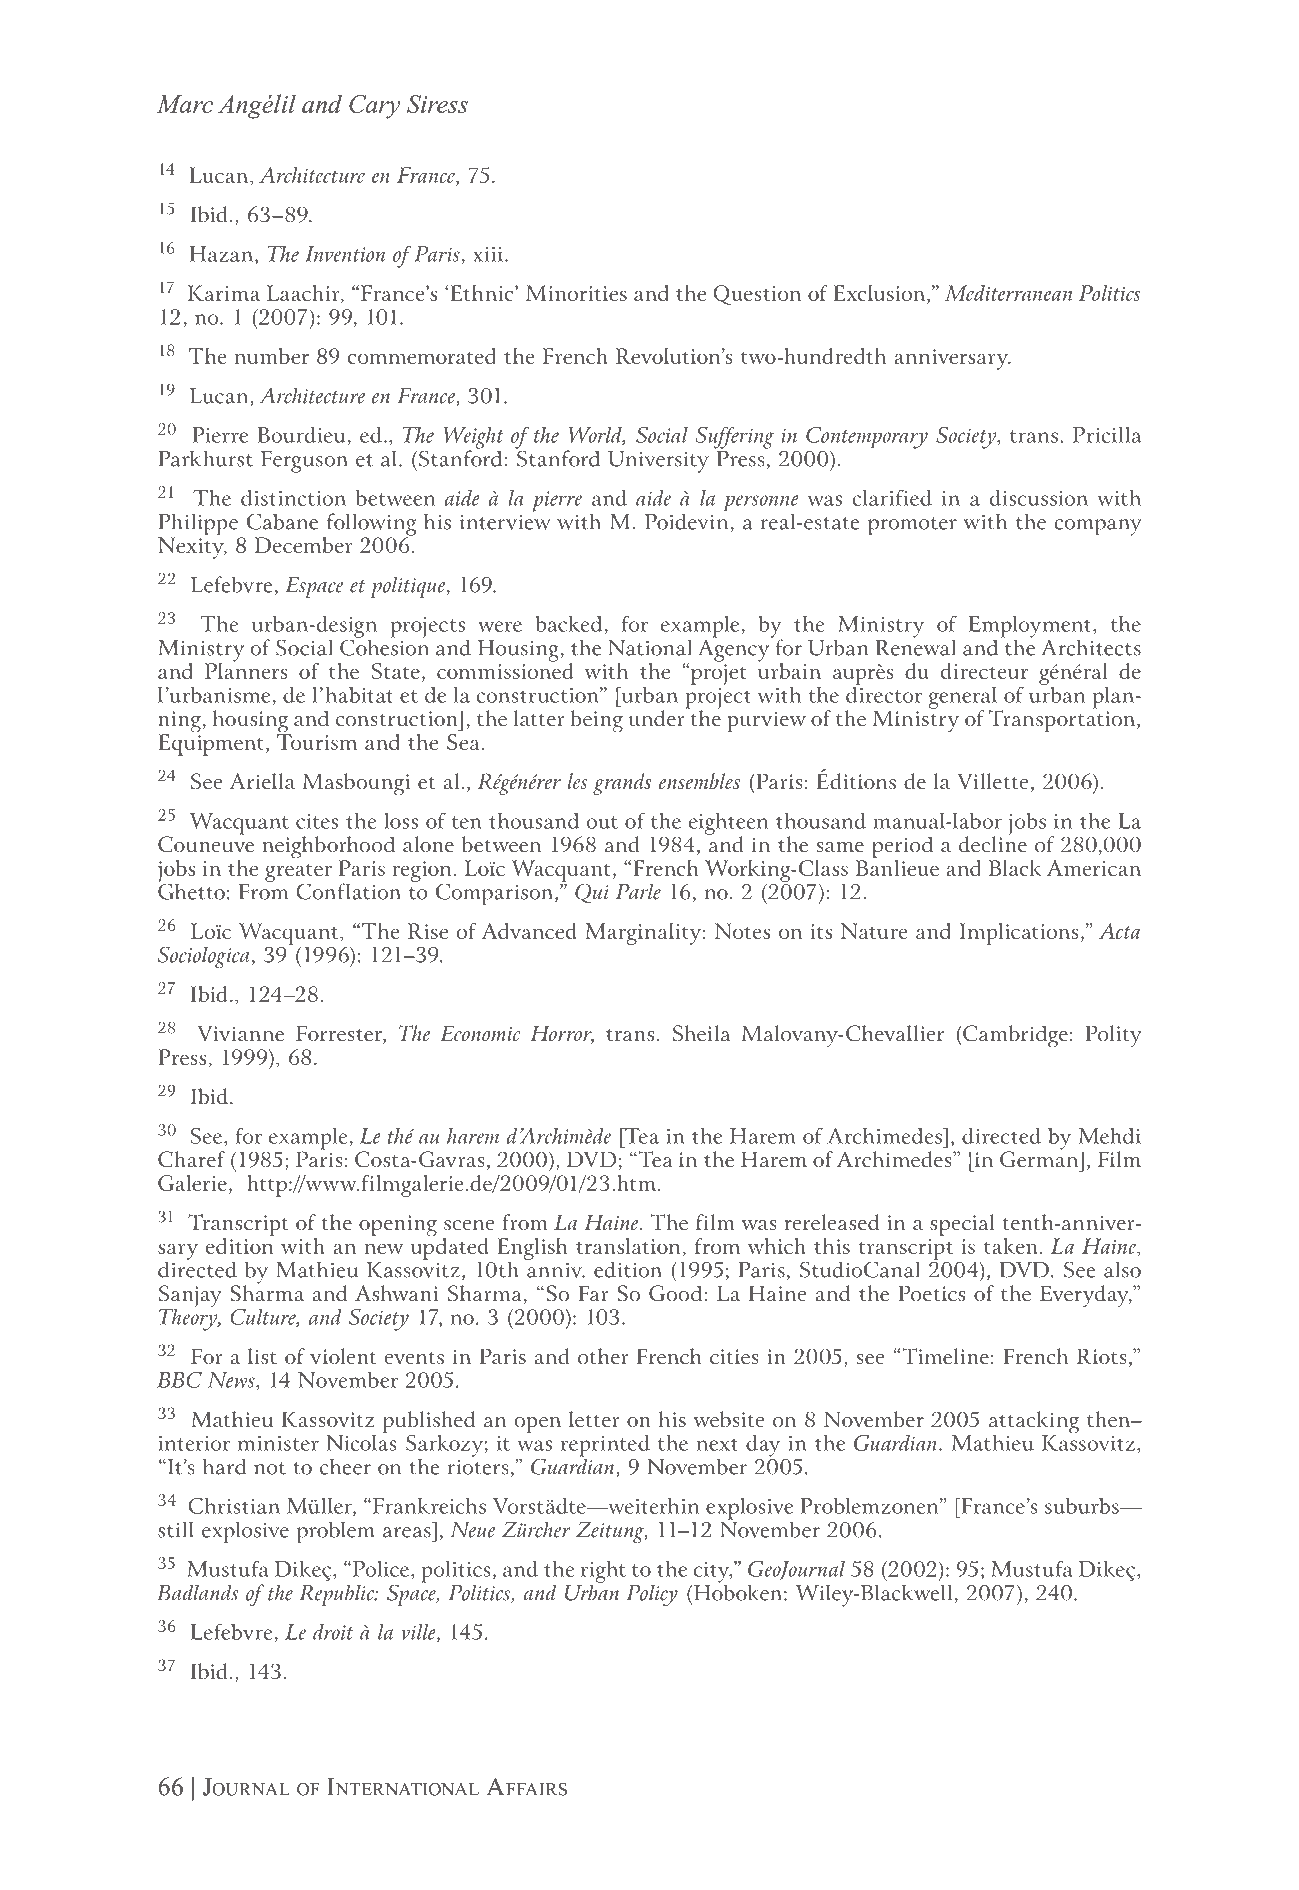 This screenshot has width=1299, height=1890. Describe the element at coordinates (374, 107) in the screenshot. I see `Cary` at that location.
